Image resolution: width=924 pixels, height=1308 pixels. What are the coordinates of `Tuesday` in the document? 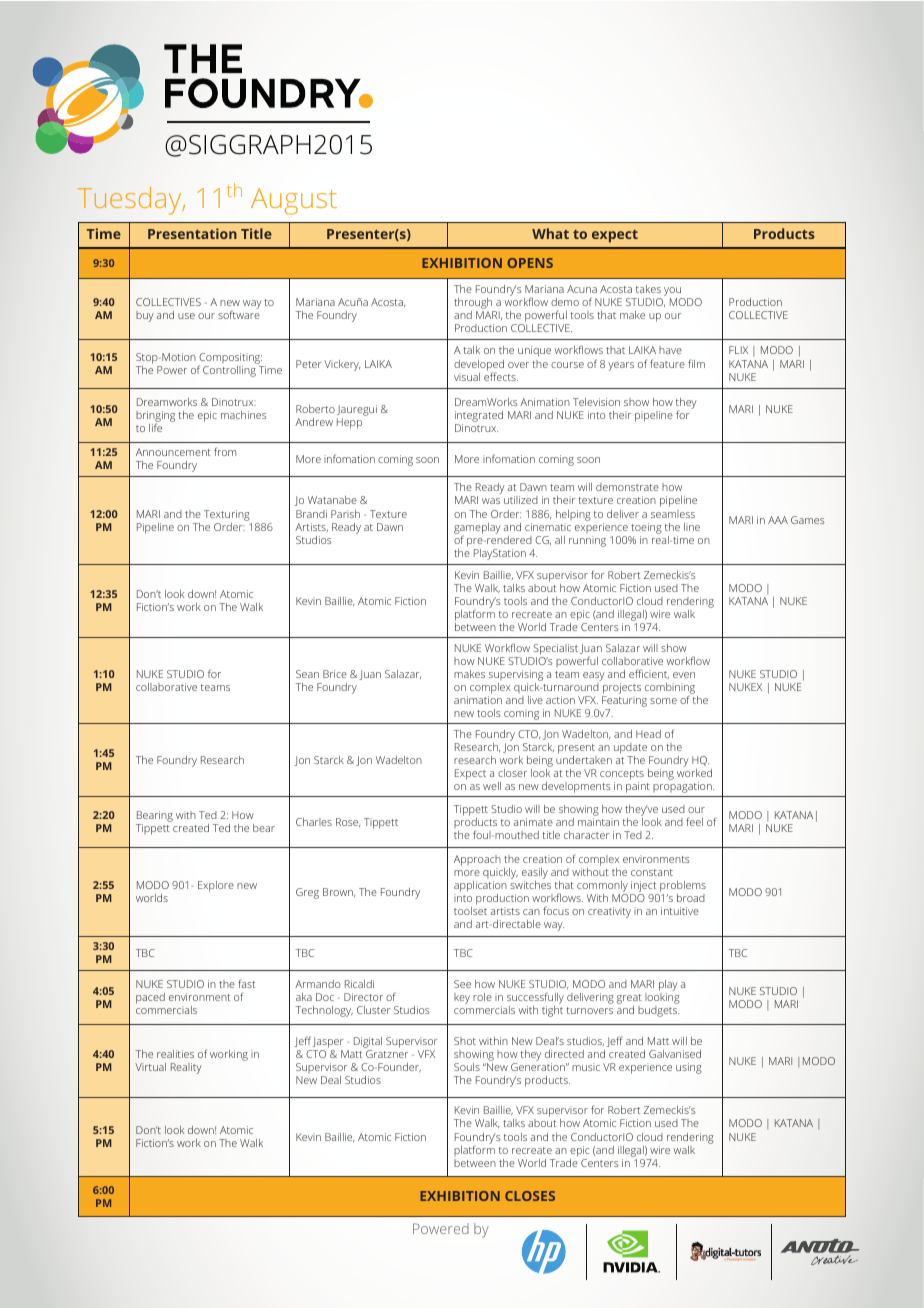 It's located at (131, 201).
